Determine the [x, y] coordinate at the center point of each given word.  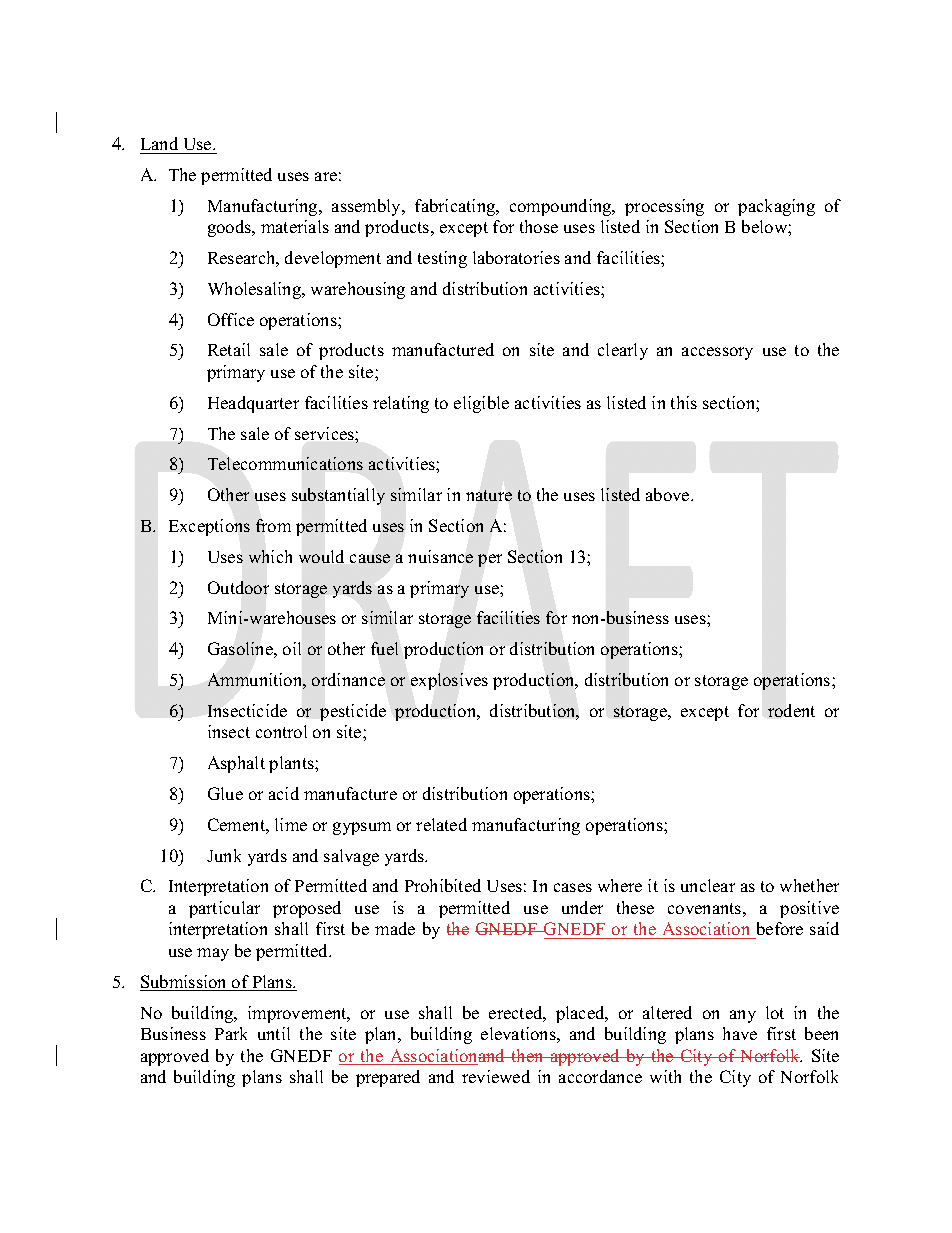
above [669, 494]
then [527, 1055]
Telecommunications [285, 463]
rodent [791, 710]
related [441, 824]
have [740, 1033]
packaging [776, 207]
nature [489, 495]
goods [231, 228]
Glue [225, 793]
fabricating [456, 207]
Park [231, 1033]
